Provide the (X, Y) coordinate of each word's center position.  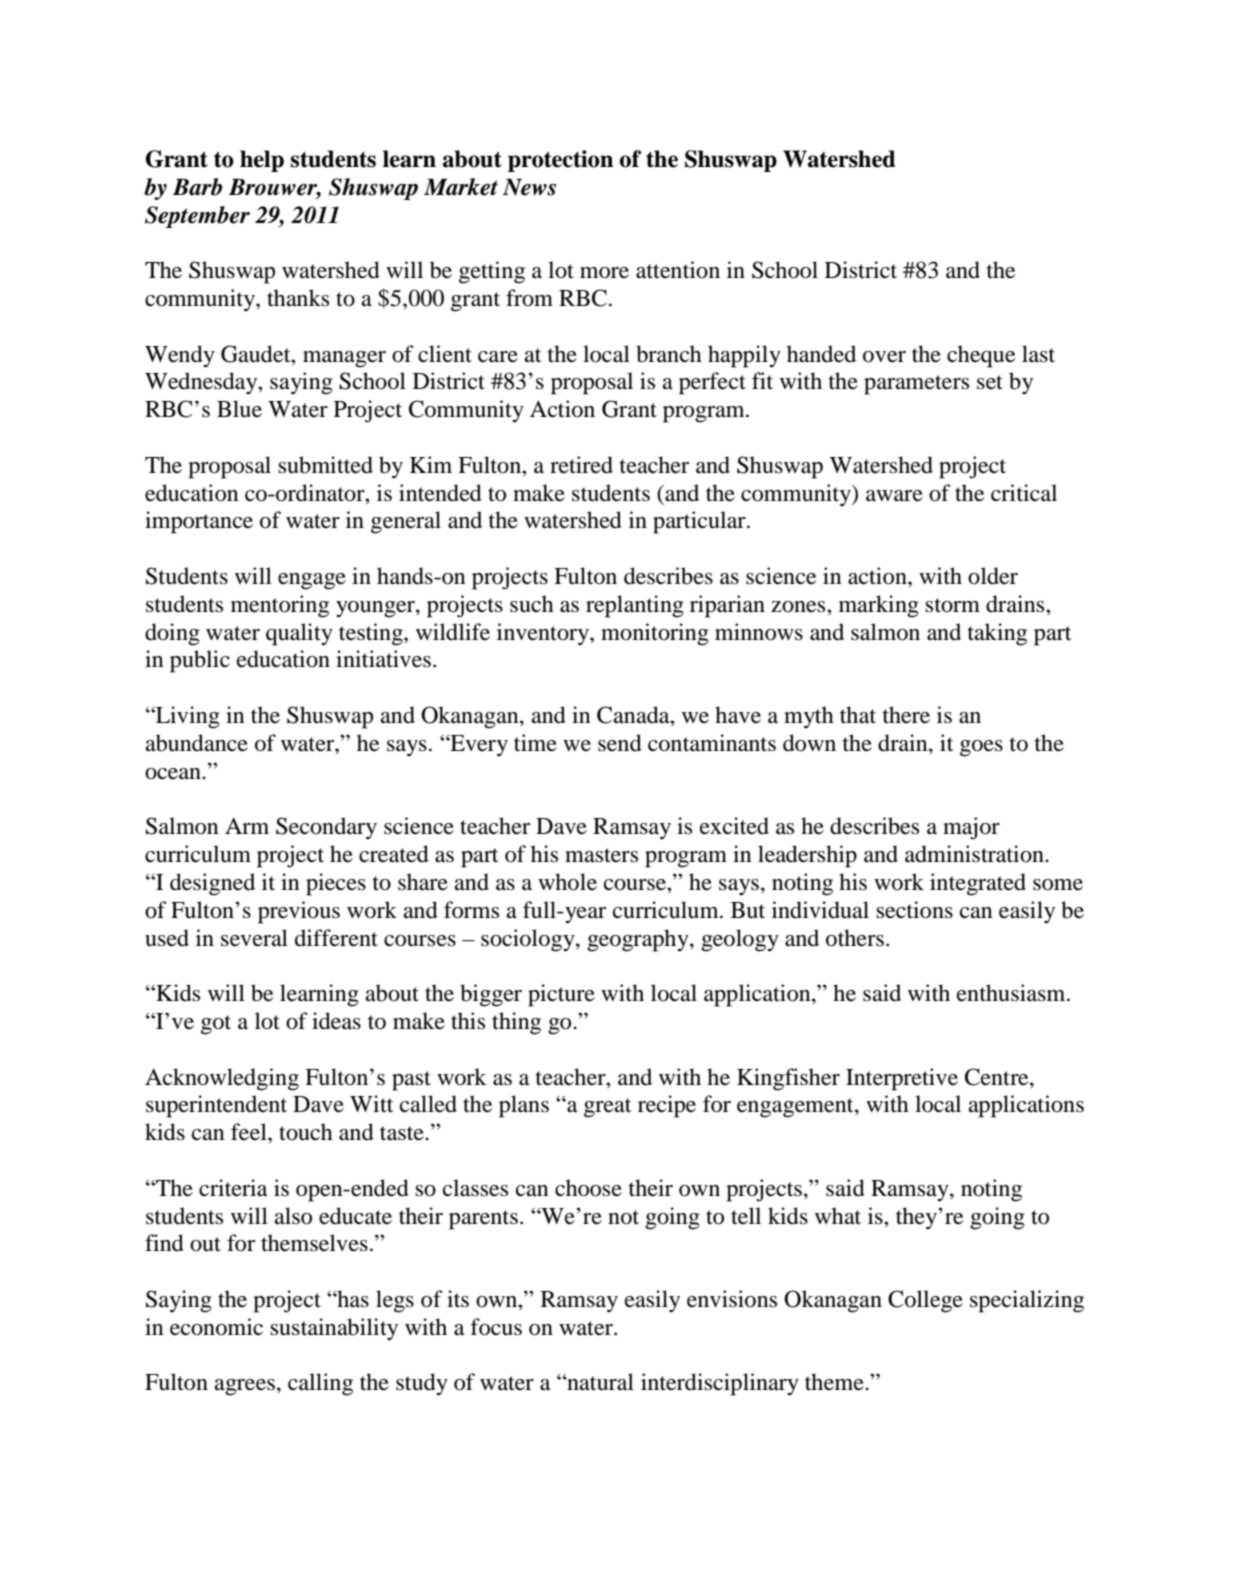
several (254, 938)
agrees (244, 1387)
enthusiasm (1012, 993)
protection (560, 161)
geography (639, 940)
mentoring (280, 606)
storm (952, 605)
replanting (635, 606)
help (262, 161)
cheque (981, 356)
